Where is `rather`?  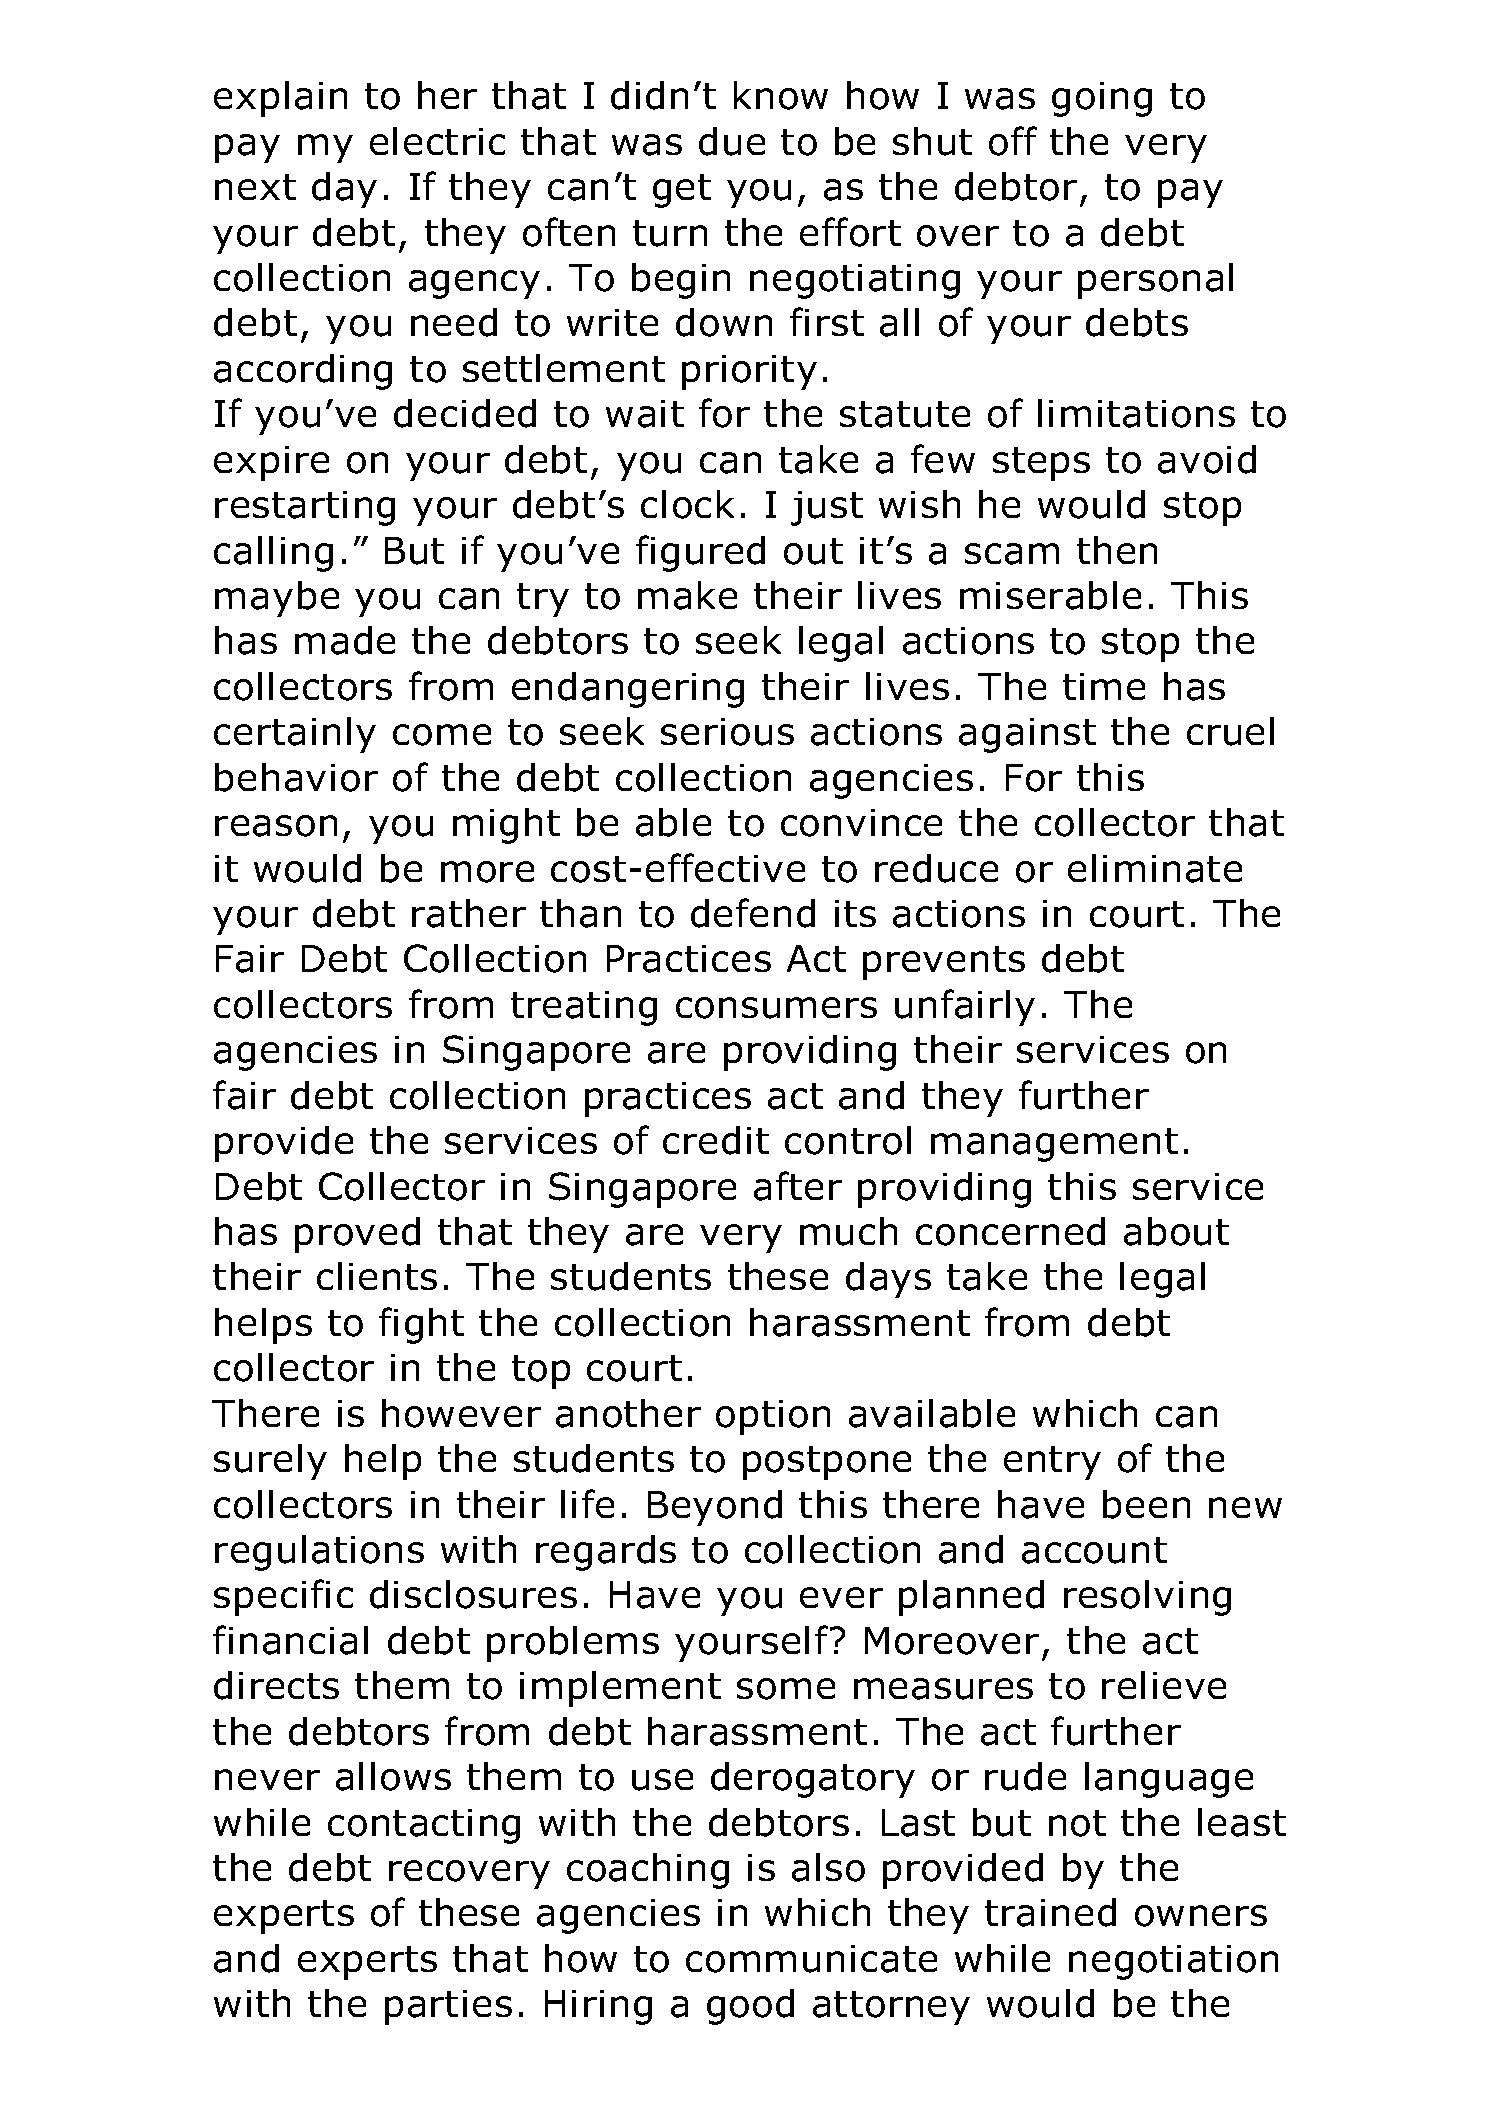 rather is located at coordinates (469, 913).
